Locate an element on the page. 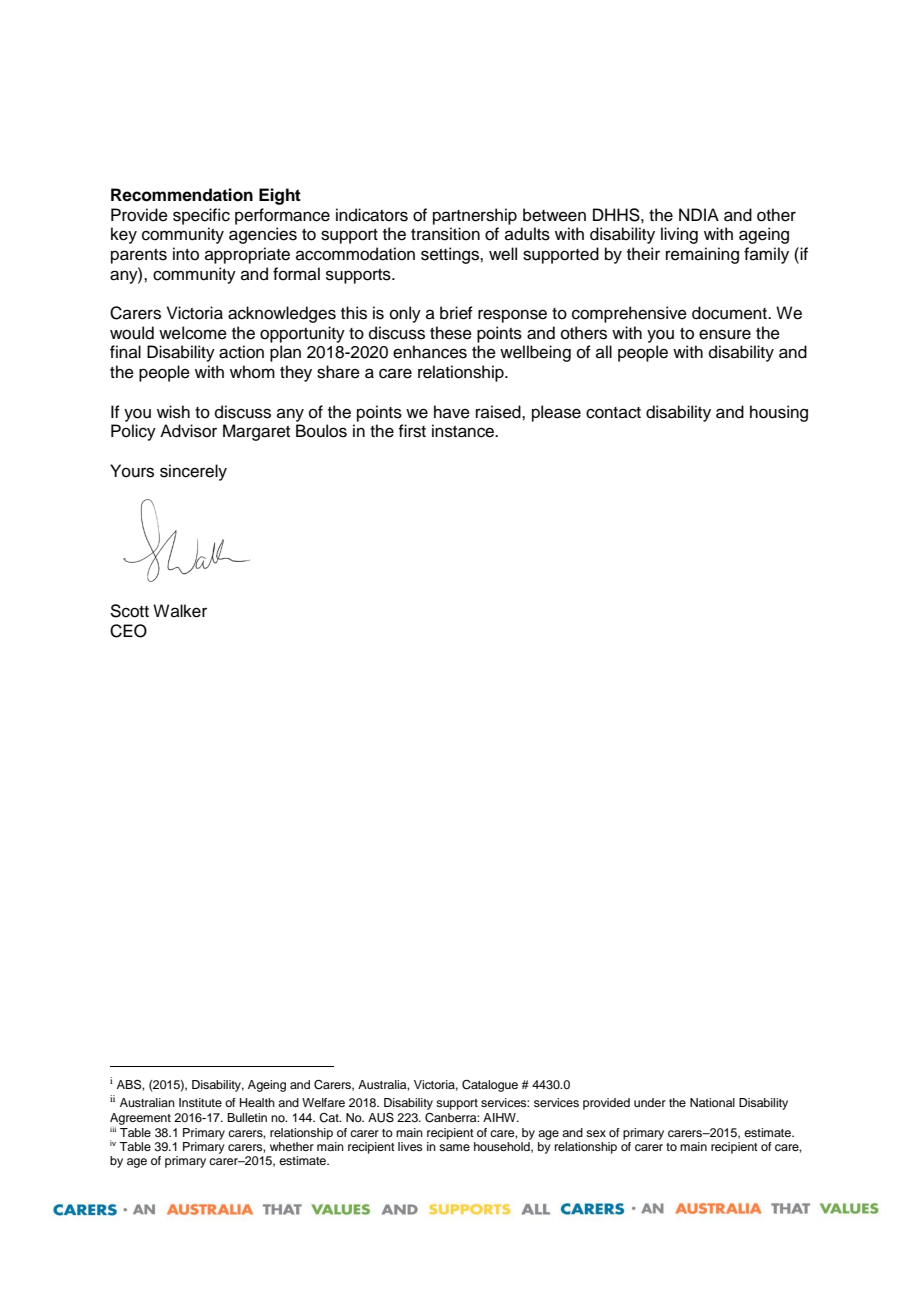 The width and height of the image is (924, 1309). transition is located at coordinates (445, 234).
